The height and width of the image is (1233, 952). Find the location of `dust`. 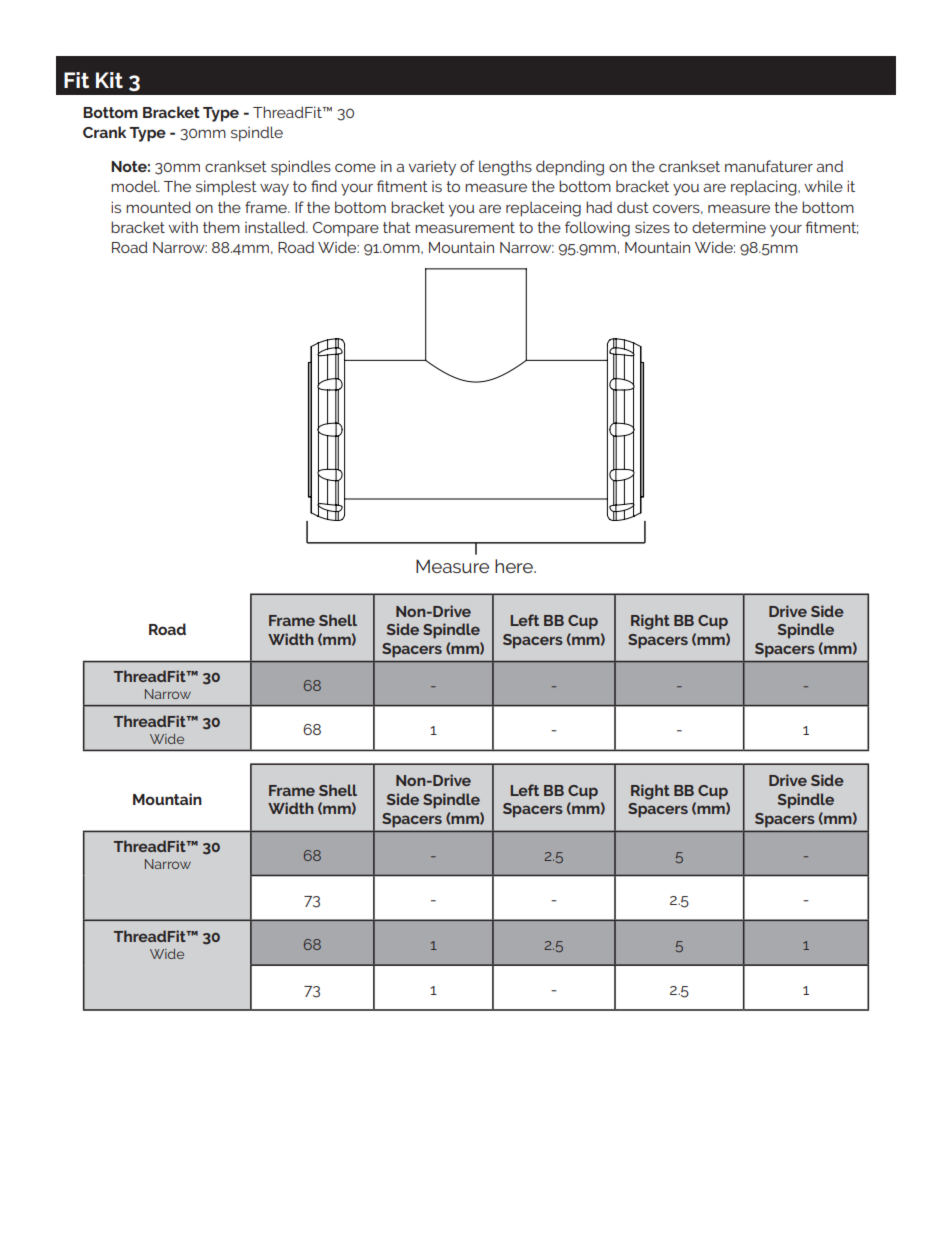

dust is located at coordinates (633, 207).
